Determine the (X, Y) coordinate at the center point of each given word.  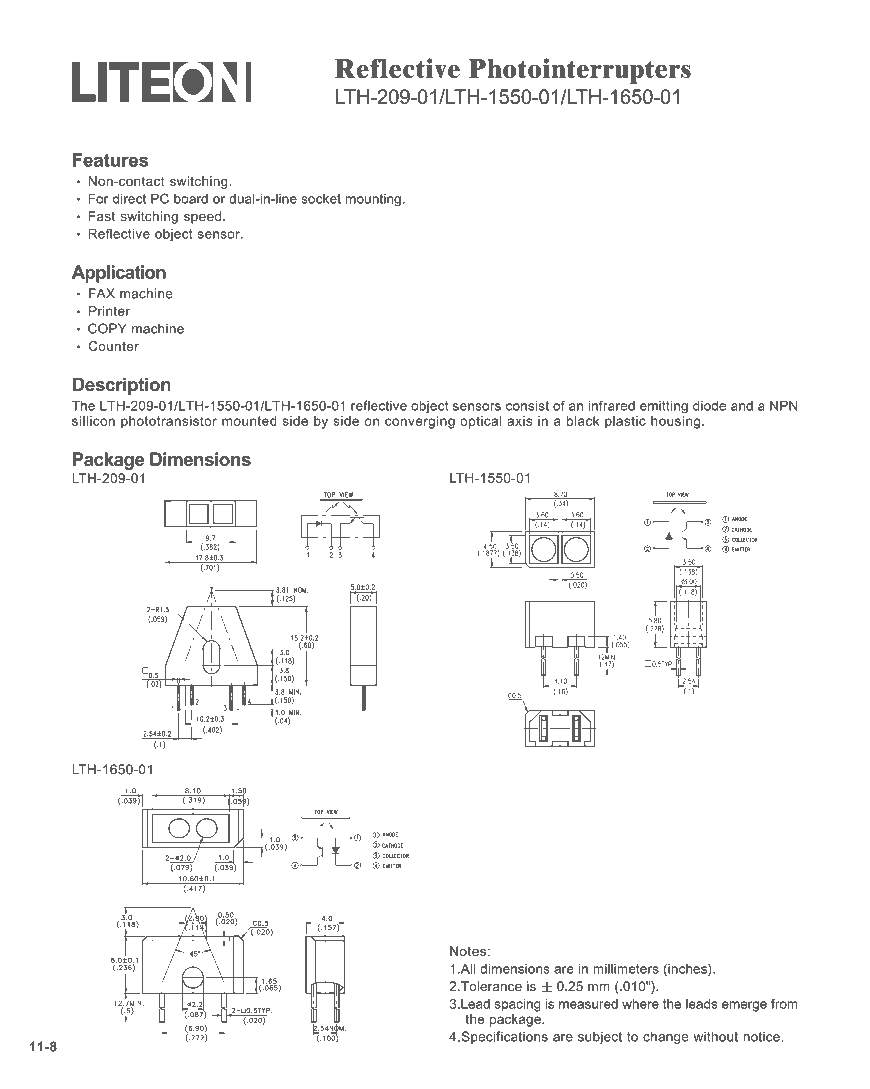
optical (481, 422)
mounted (249, 421)
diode (709, 405)
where (640, 1004)
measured (588, 1004)
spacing (518, 1005)
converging (420, 422)
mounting (373, 200)
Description (122, 386)
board (191, 199)
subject (600, 1037)
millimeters (626, 969)
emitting (664, 407)
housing (675, 422)
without (716, 1036)
